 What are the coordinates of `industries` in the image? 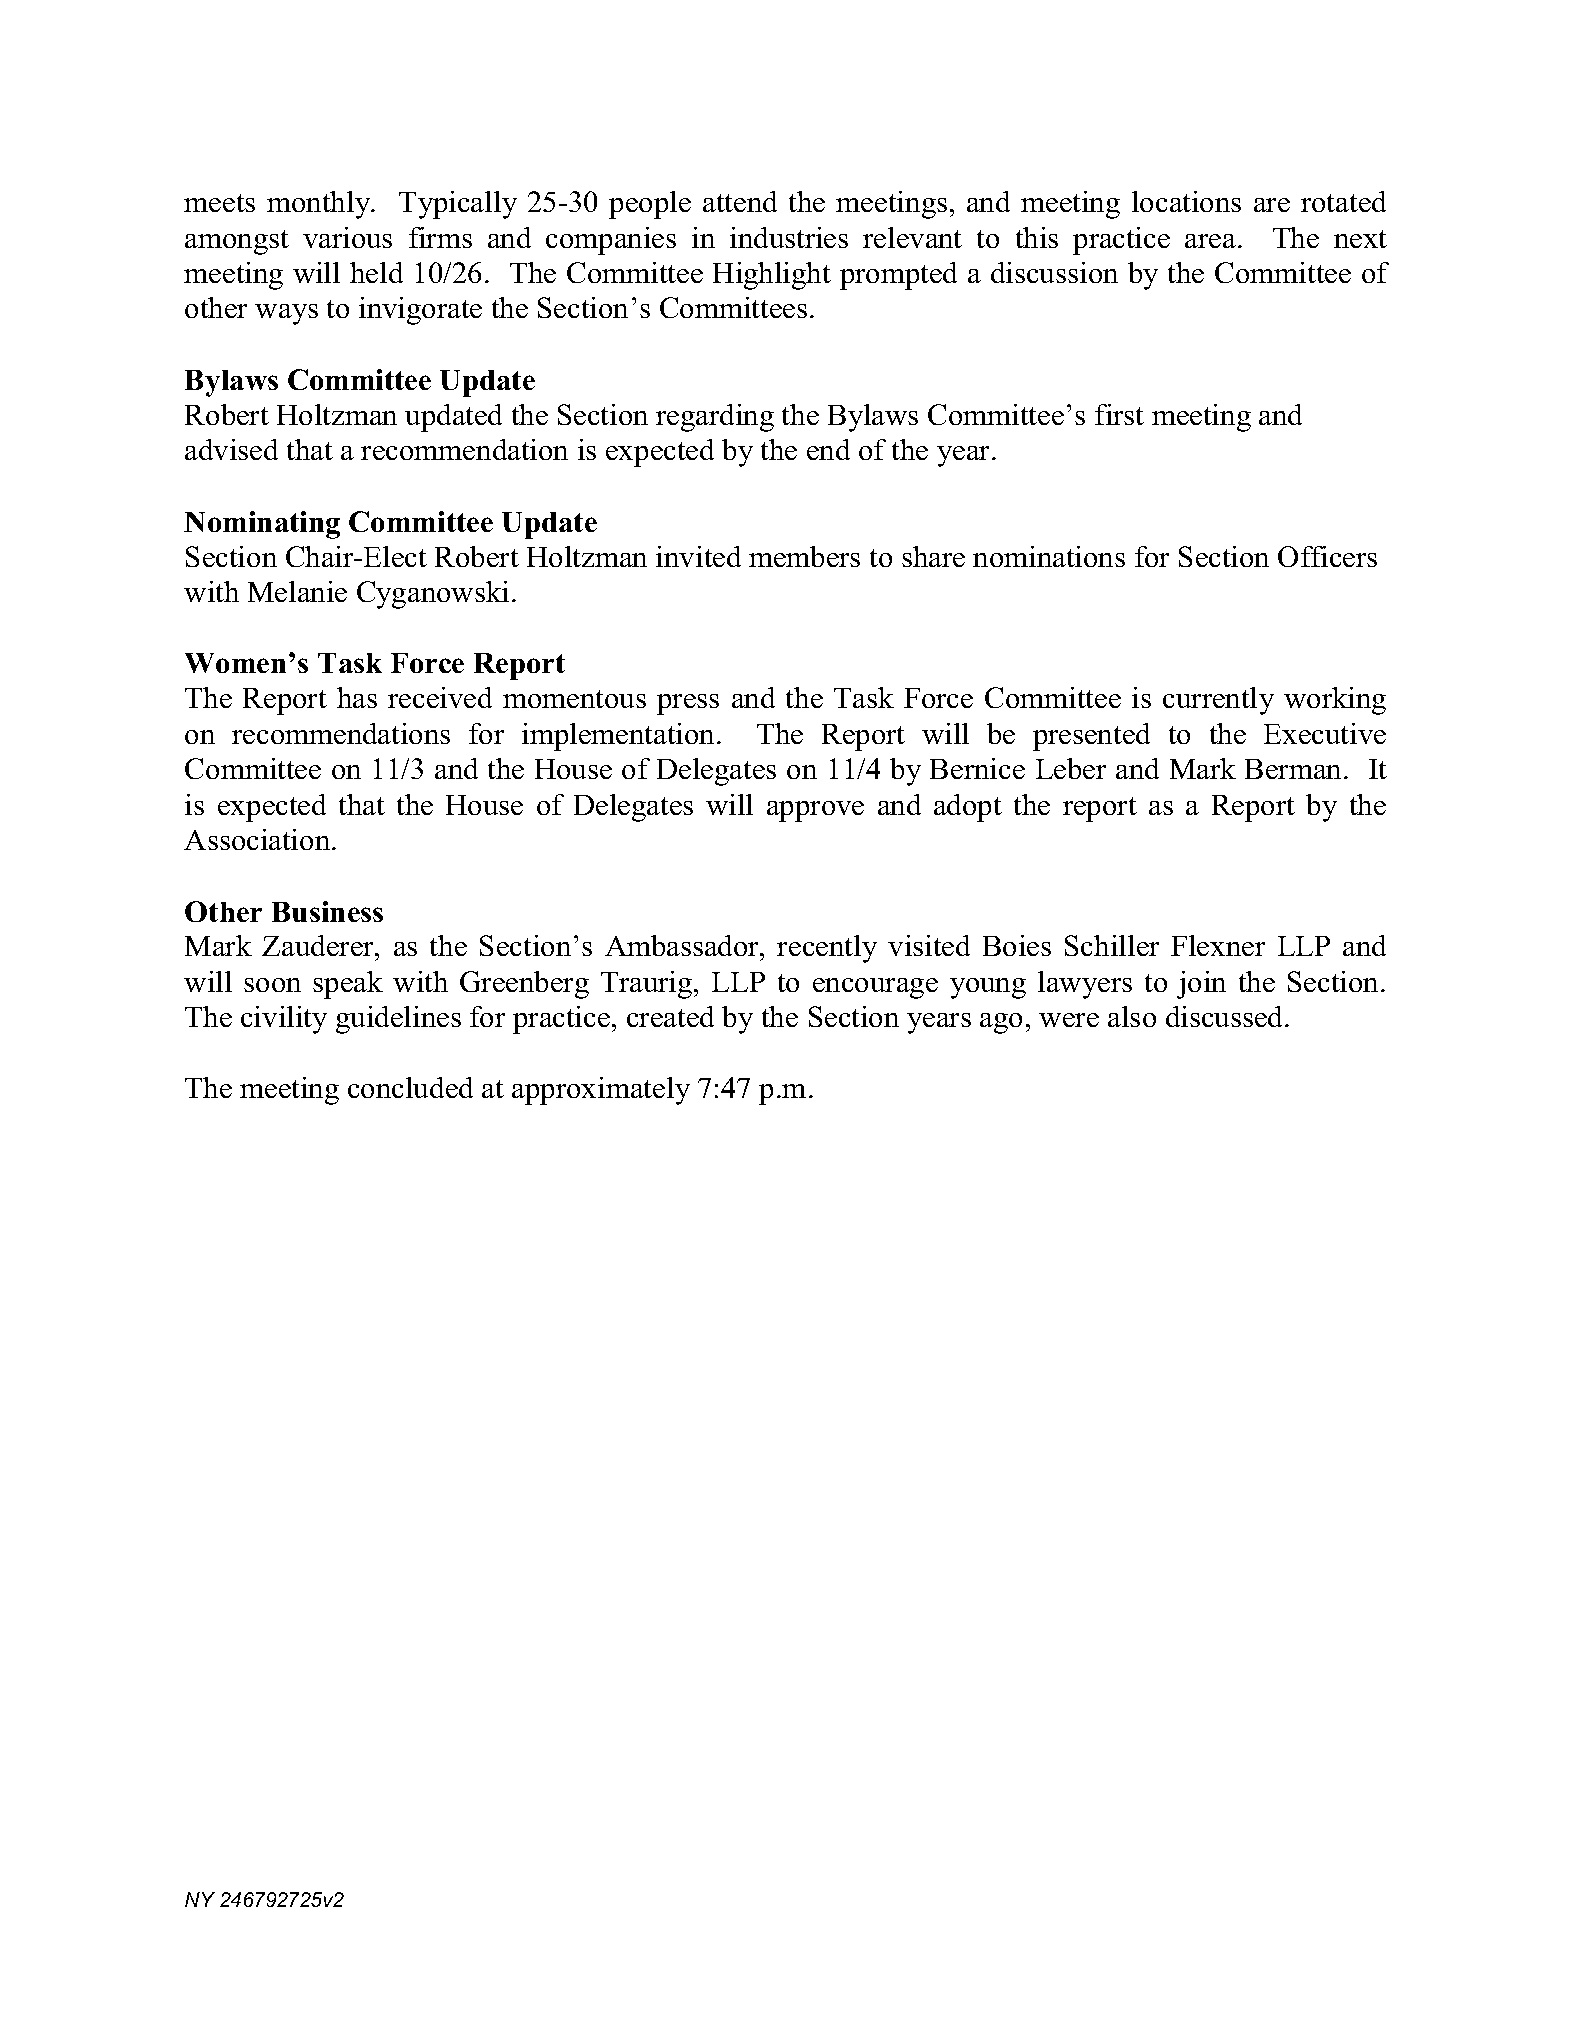 It's located at (789, 237).
